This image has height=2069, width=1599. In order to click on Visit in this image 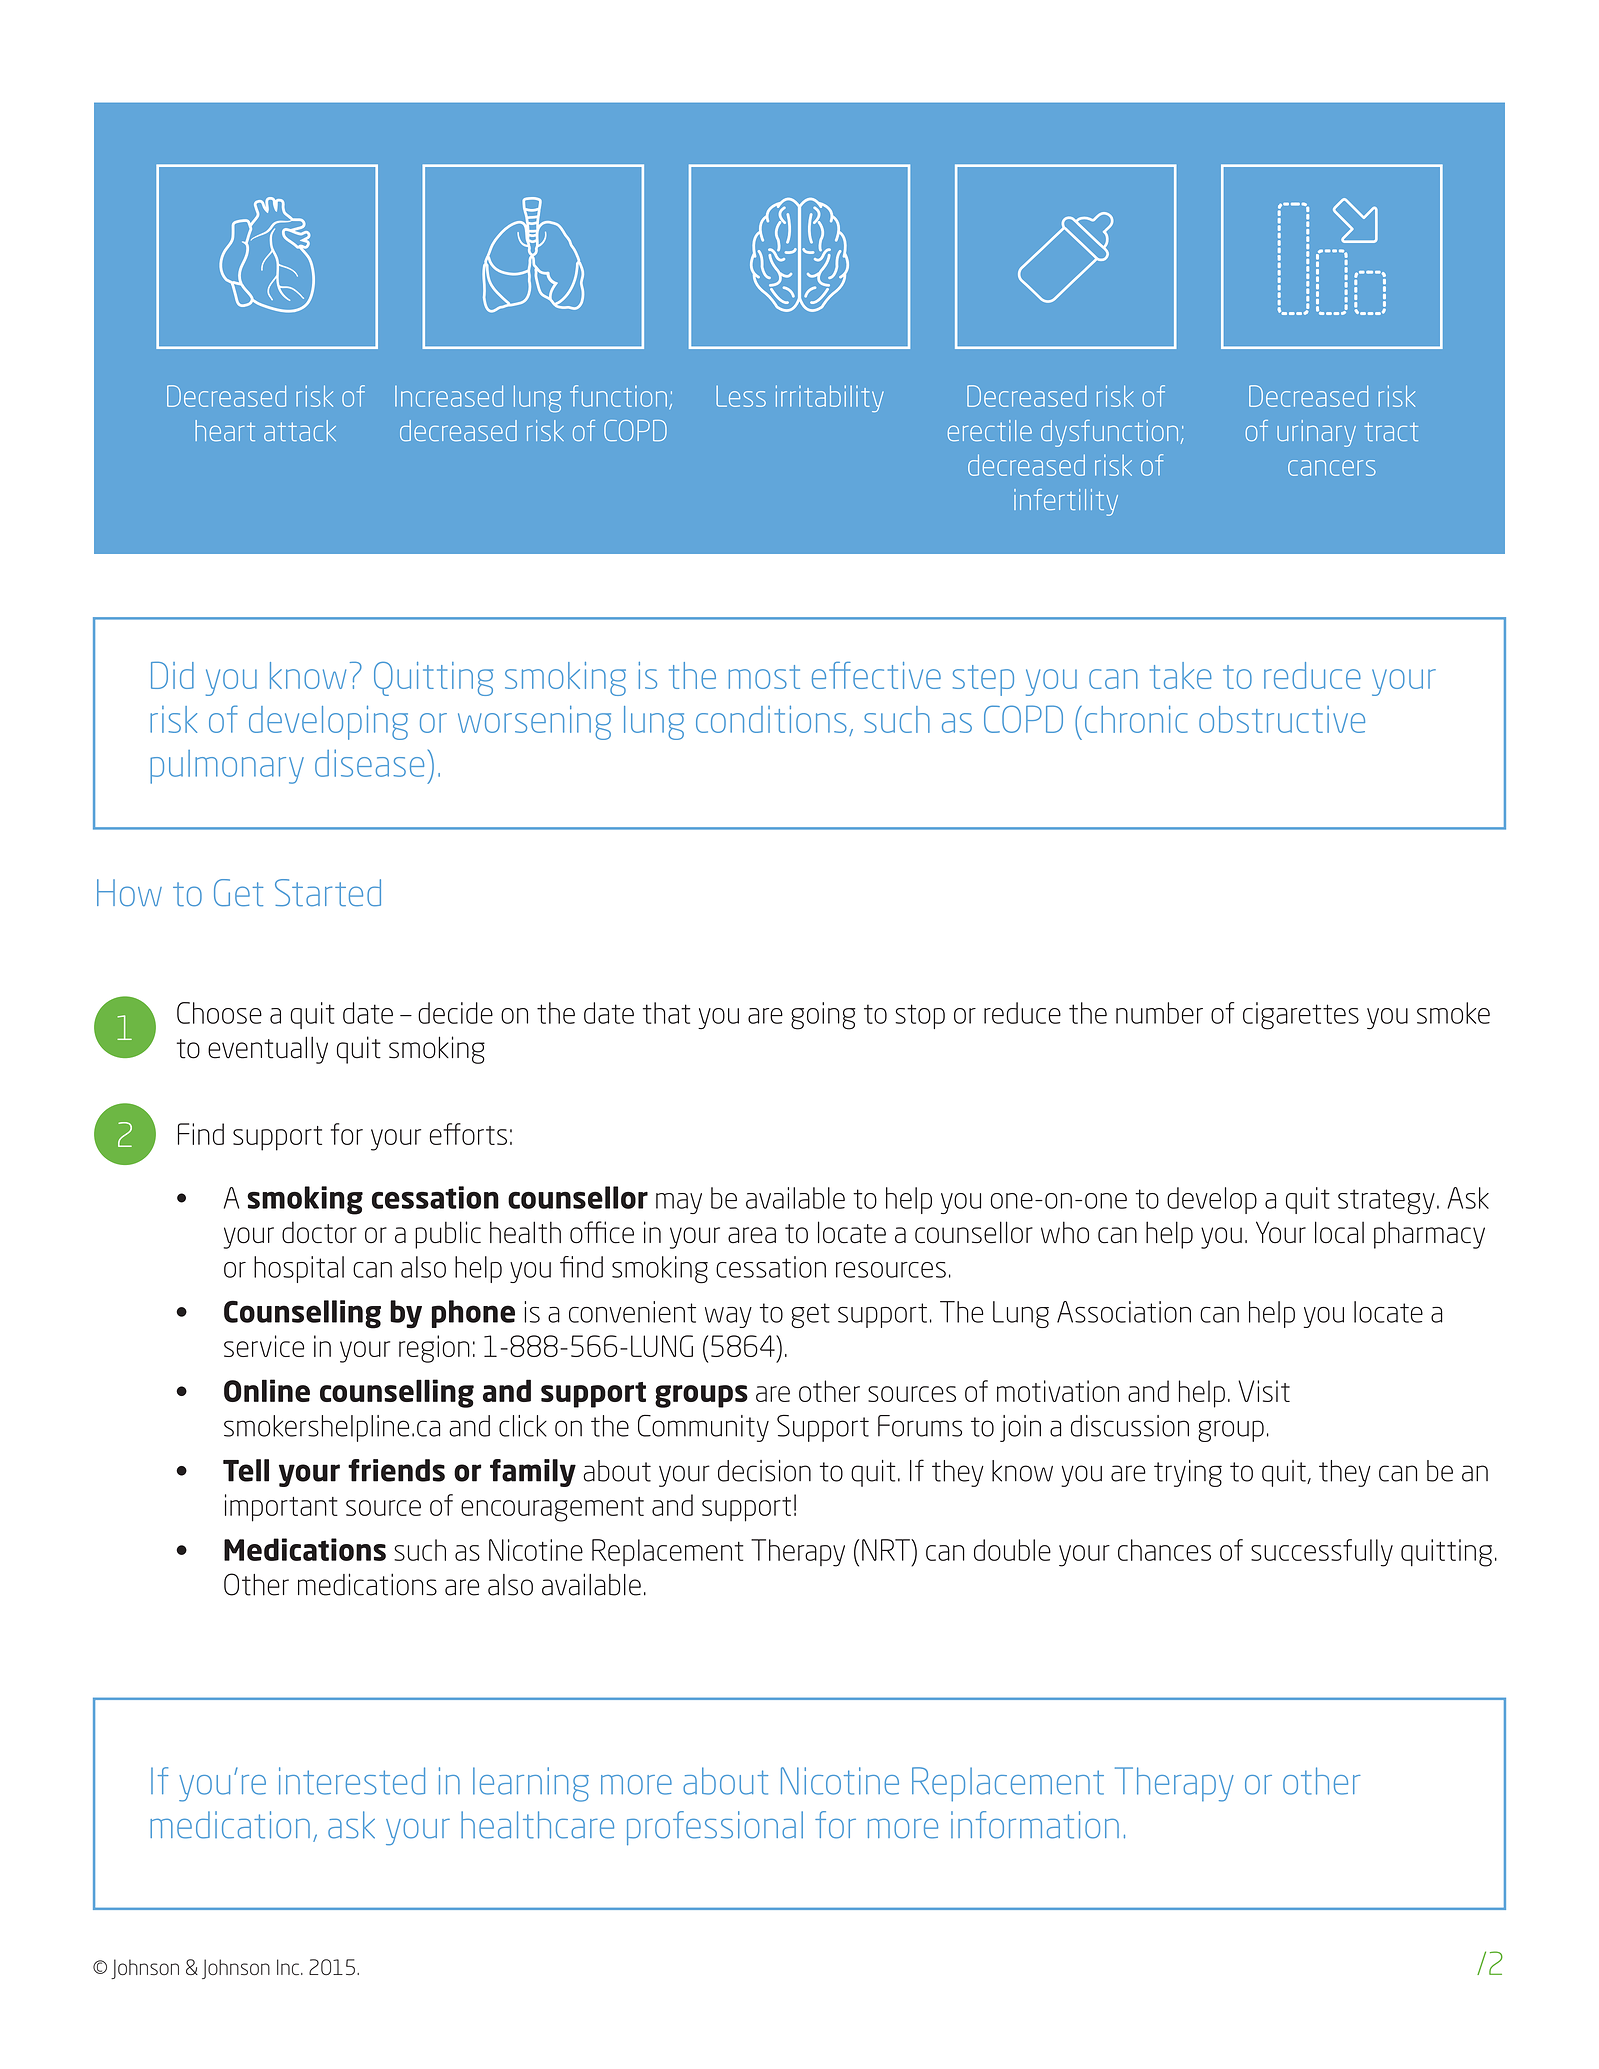, I will do `click(1264, 1391)`.
